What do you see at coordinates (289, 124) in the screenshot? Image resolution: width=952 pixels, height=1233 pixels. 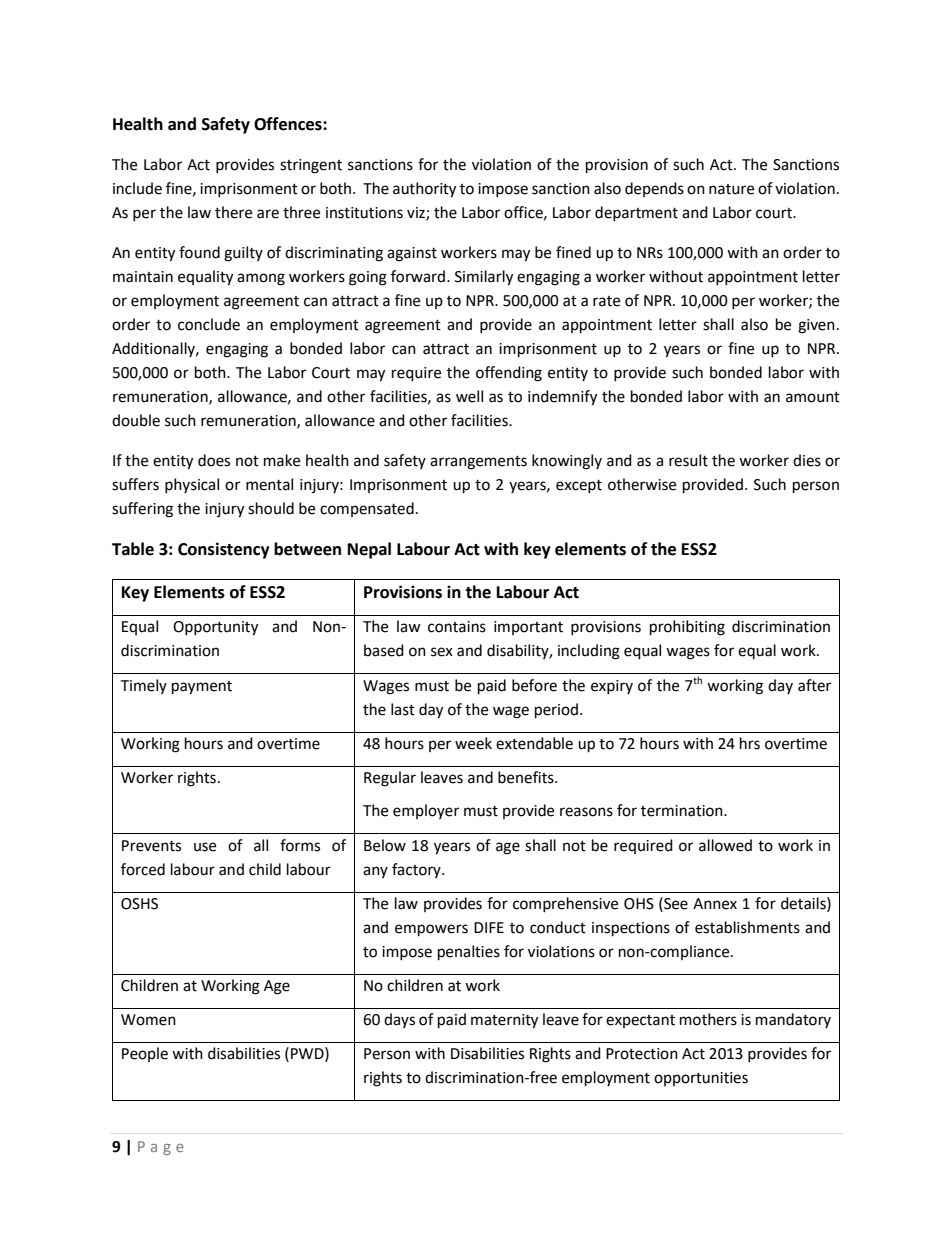 I see `Offences` at bounding box center [289, 124].
